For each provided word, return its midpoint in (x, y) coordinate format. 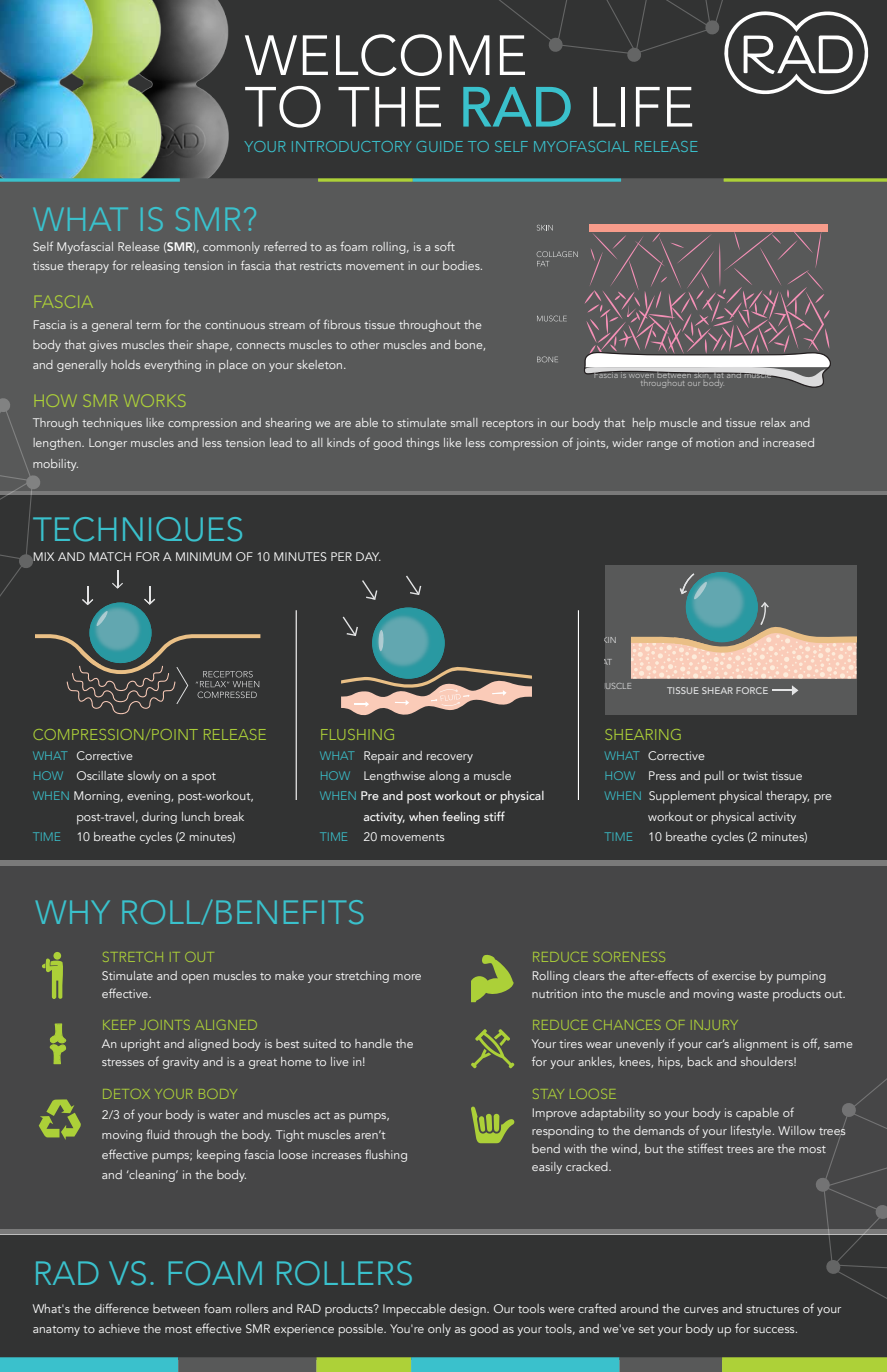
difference (122, 1308)
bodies (462, 265)
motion (715, 442)
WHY (73, 912)
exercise (734, 975)
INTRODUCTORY (351, 146)
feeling (461, 817)
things (422, 444)
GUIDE (439, 146)
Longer (108, 444)
